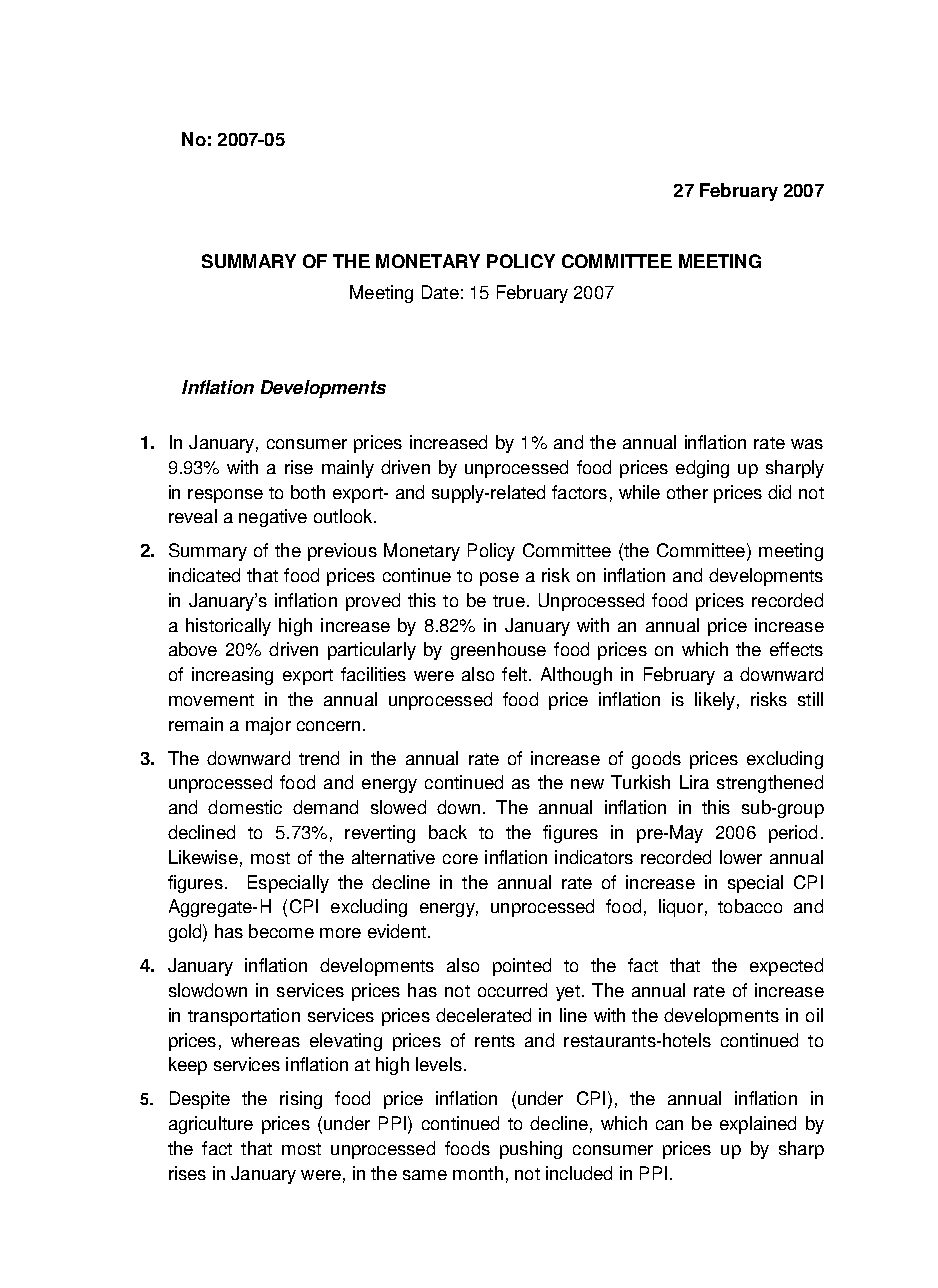 This screenshot has width=938, height=1288. I want to click on agriculture, so click(211, 1125).
